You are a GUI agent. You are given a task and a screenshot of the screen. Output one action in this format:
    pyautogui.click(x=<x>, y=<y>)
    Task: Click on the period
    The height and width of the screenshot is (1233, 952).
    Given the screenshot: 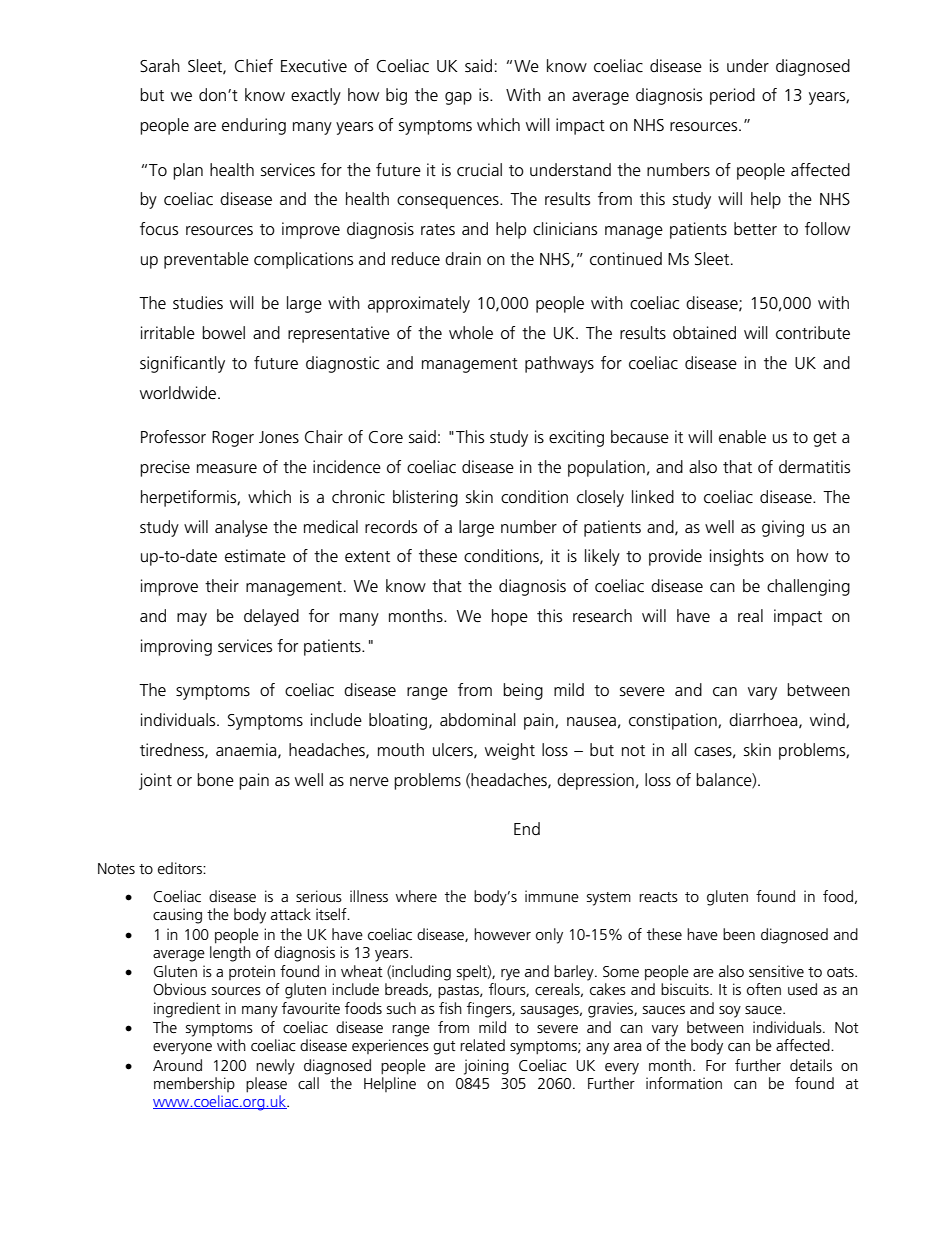 What is the action you would take?
    pyautogui.click(x=732, y=96)
